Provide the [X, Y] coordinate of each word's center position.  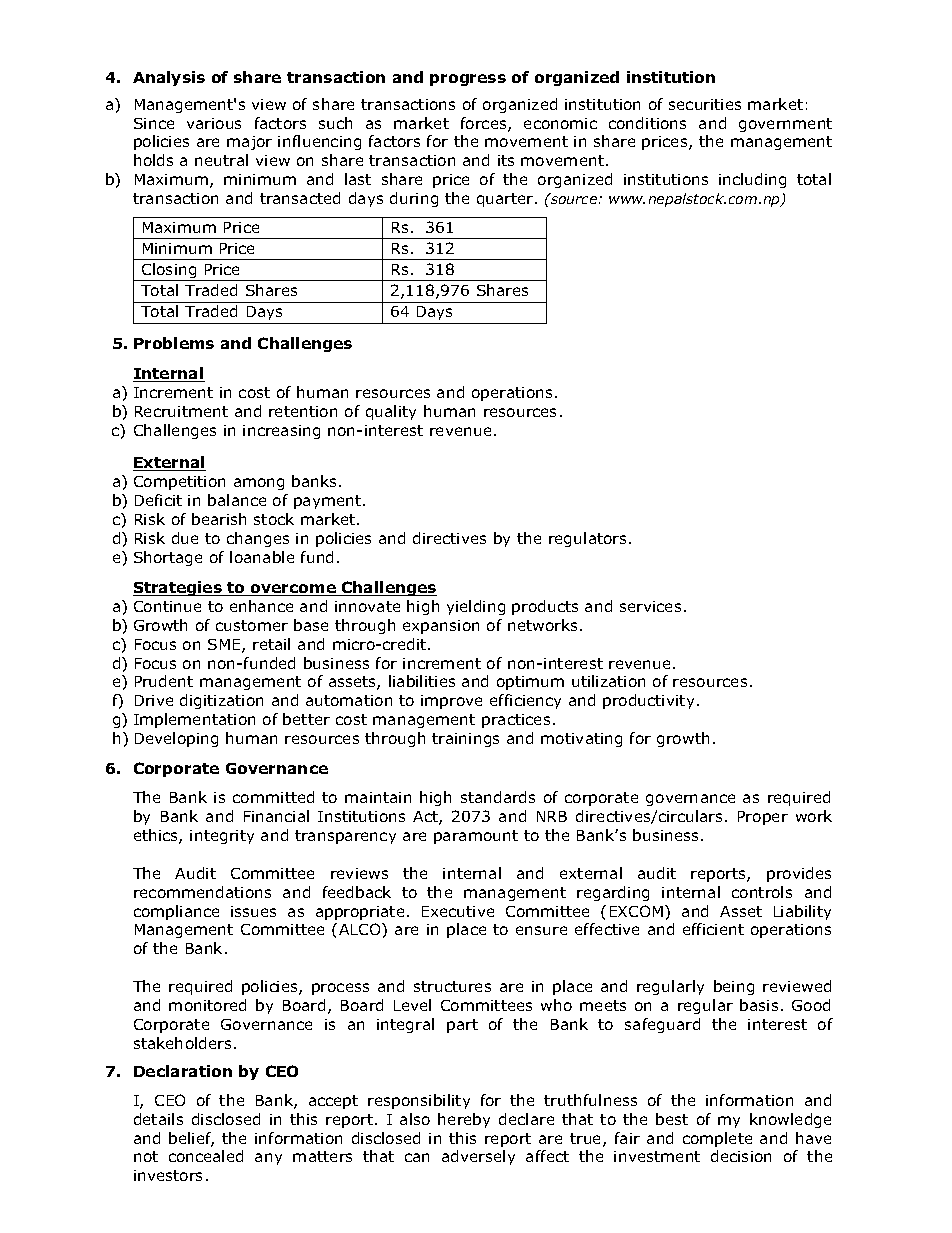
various [214, 123]
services [650, 606]
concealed [206, 1156]
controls [762, 892]
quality [391, 412]
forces [485, 124]
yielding [476, 607]
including [752, 180]
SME [225, 646]
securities [705, 104]
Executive [458, 911]
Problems [174, 343]
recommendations [202, 892]
